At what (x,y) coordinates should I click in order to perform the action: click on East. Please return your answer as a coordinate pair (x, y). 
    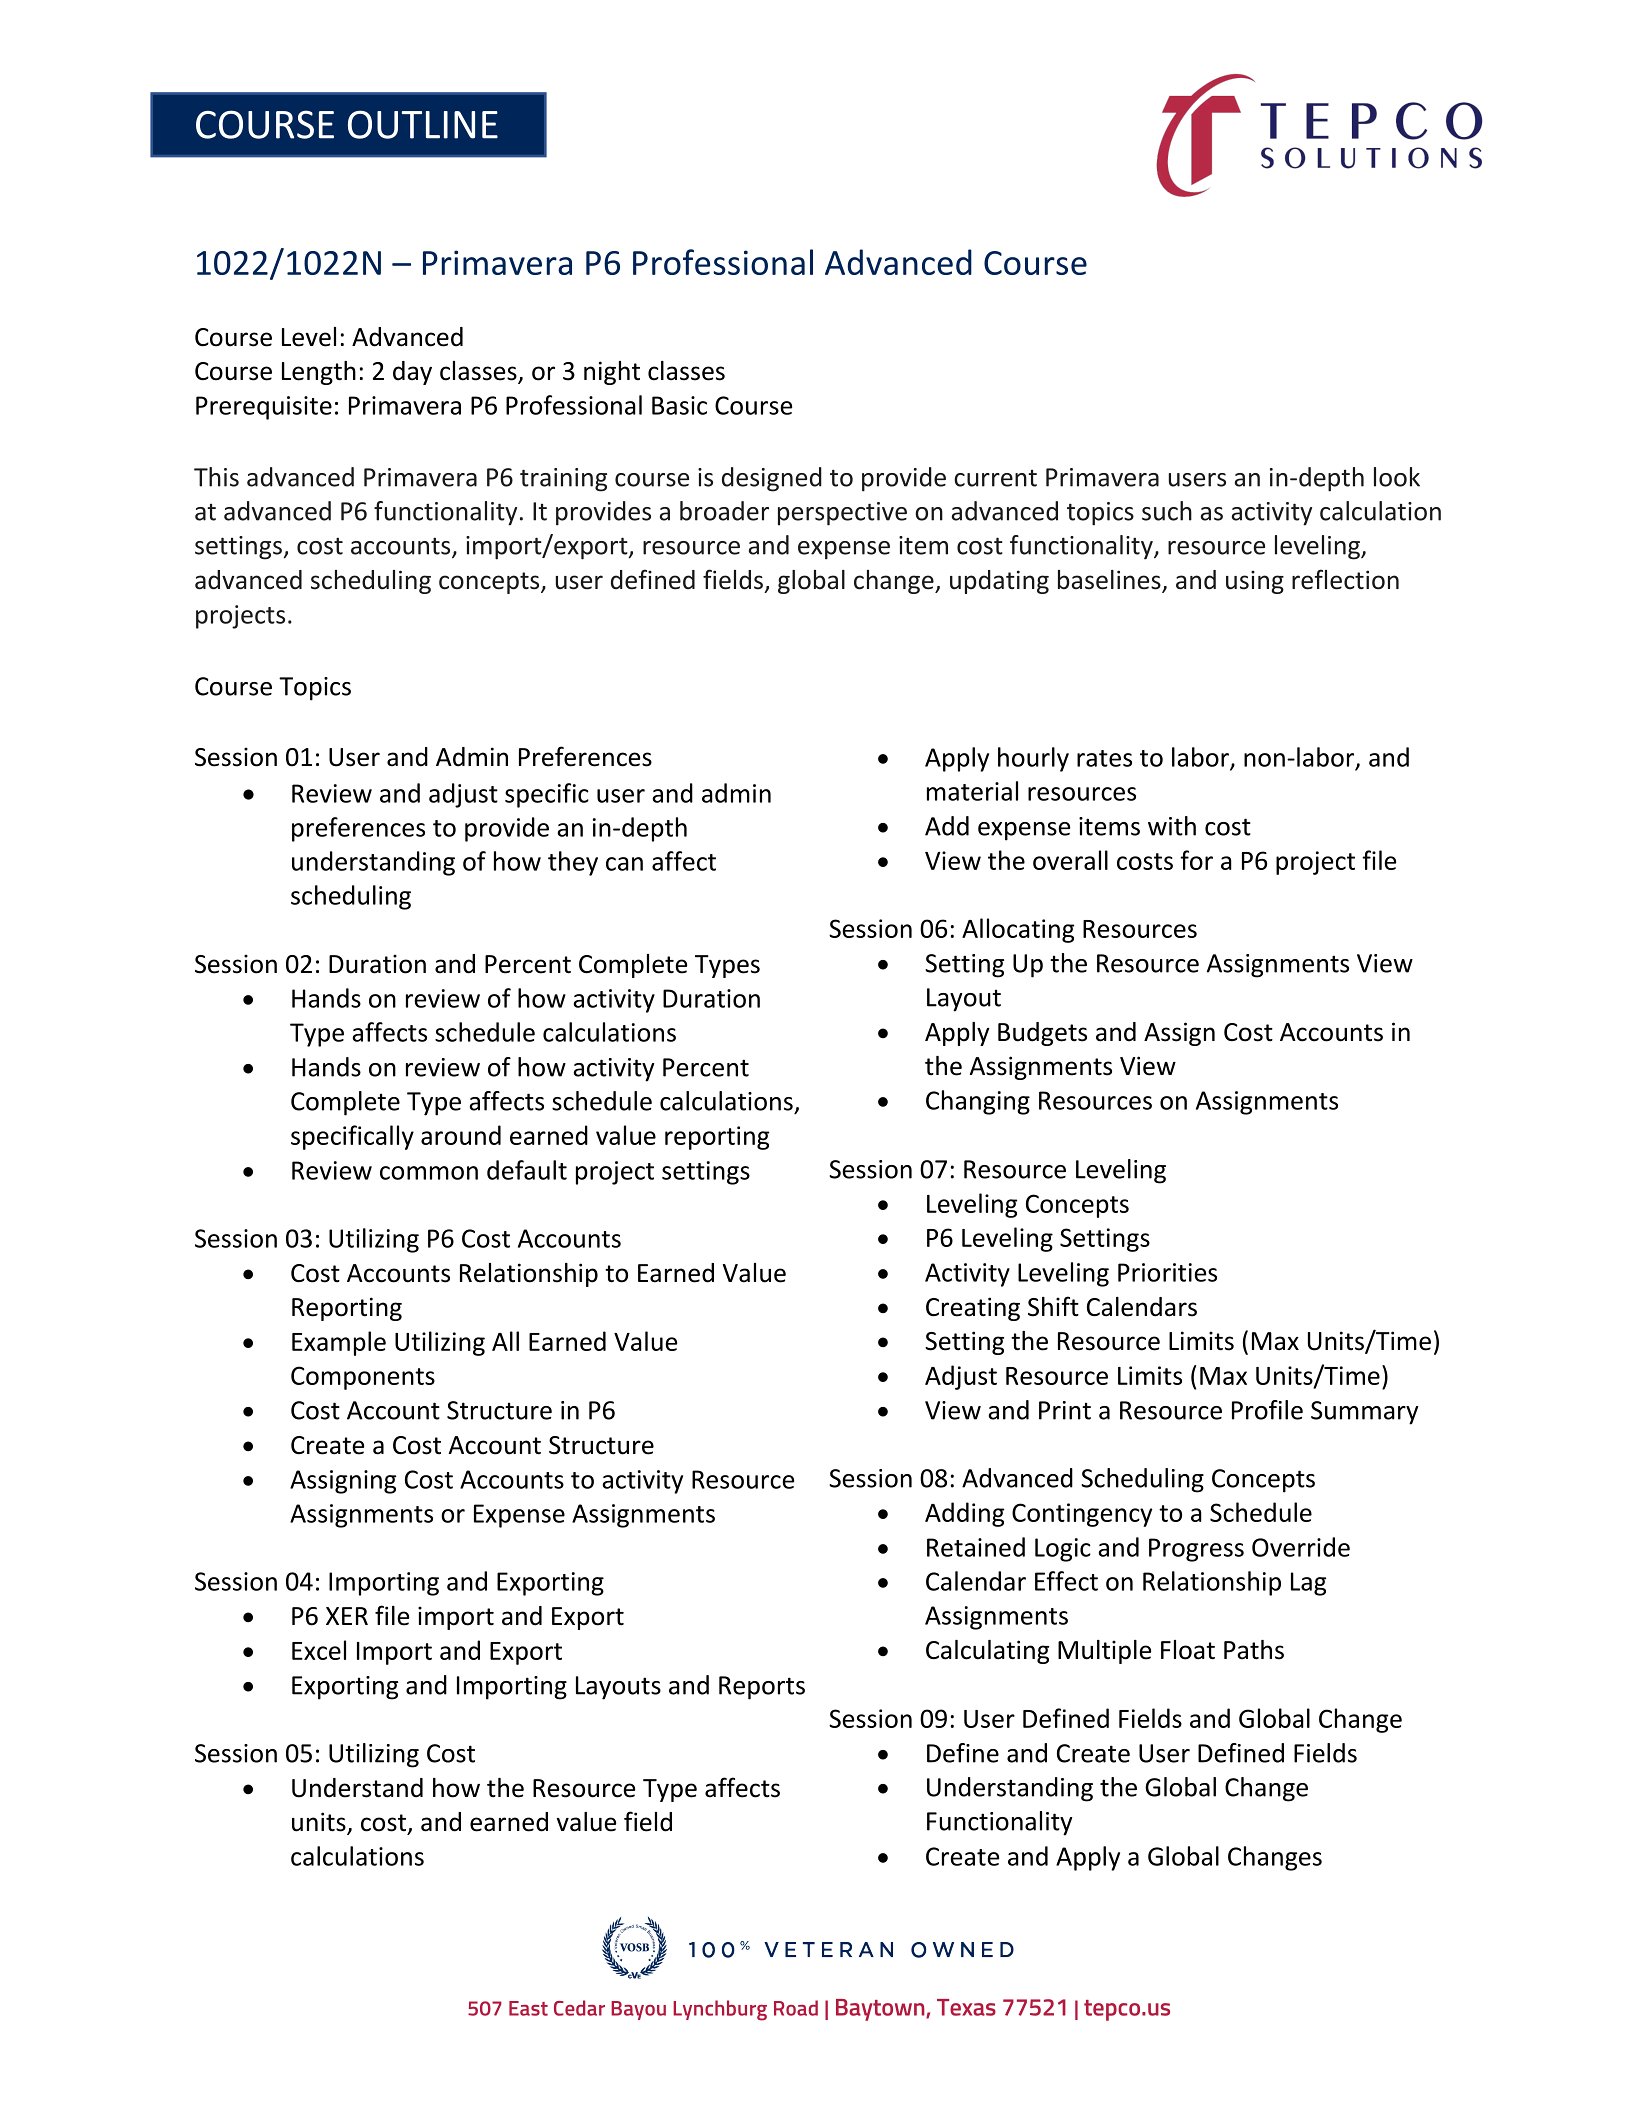
    Looking at the image, I should click on (528, 2008).
